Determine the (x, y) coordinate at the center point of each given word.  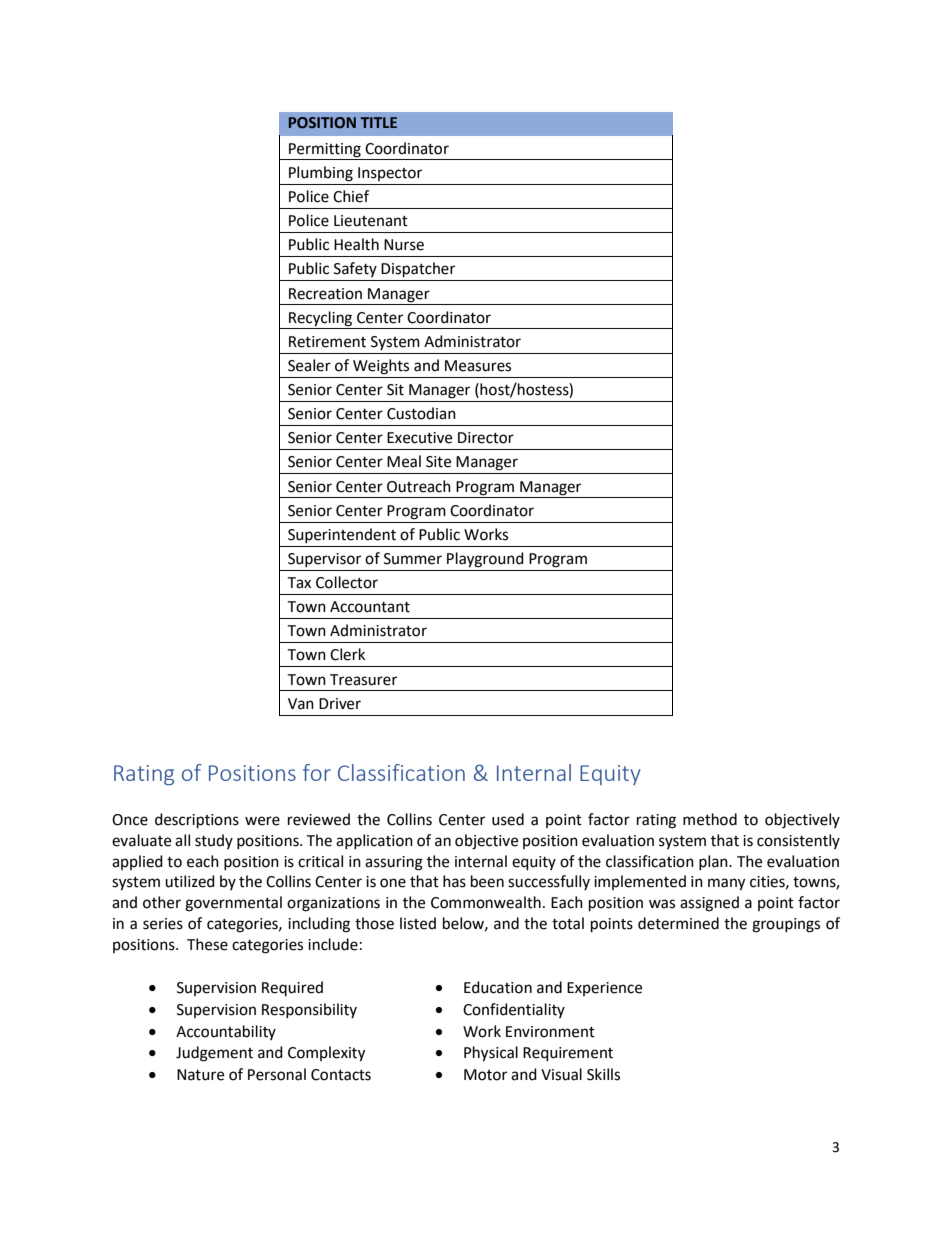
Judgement (214, 1054)
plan (714, 862)
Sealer (309, 365)
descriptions (197, 821)
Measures (478, 366)
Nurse (404, 245)
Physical (491, 1054)
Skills (603, 1074)
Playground (485, 560)
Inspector (390, 174)
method (710, 819)
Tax (299, 583)
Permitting (325, 150)
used (508, 819)
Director (486, 438)
